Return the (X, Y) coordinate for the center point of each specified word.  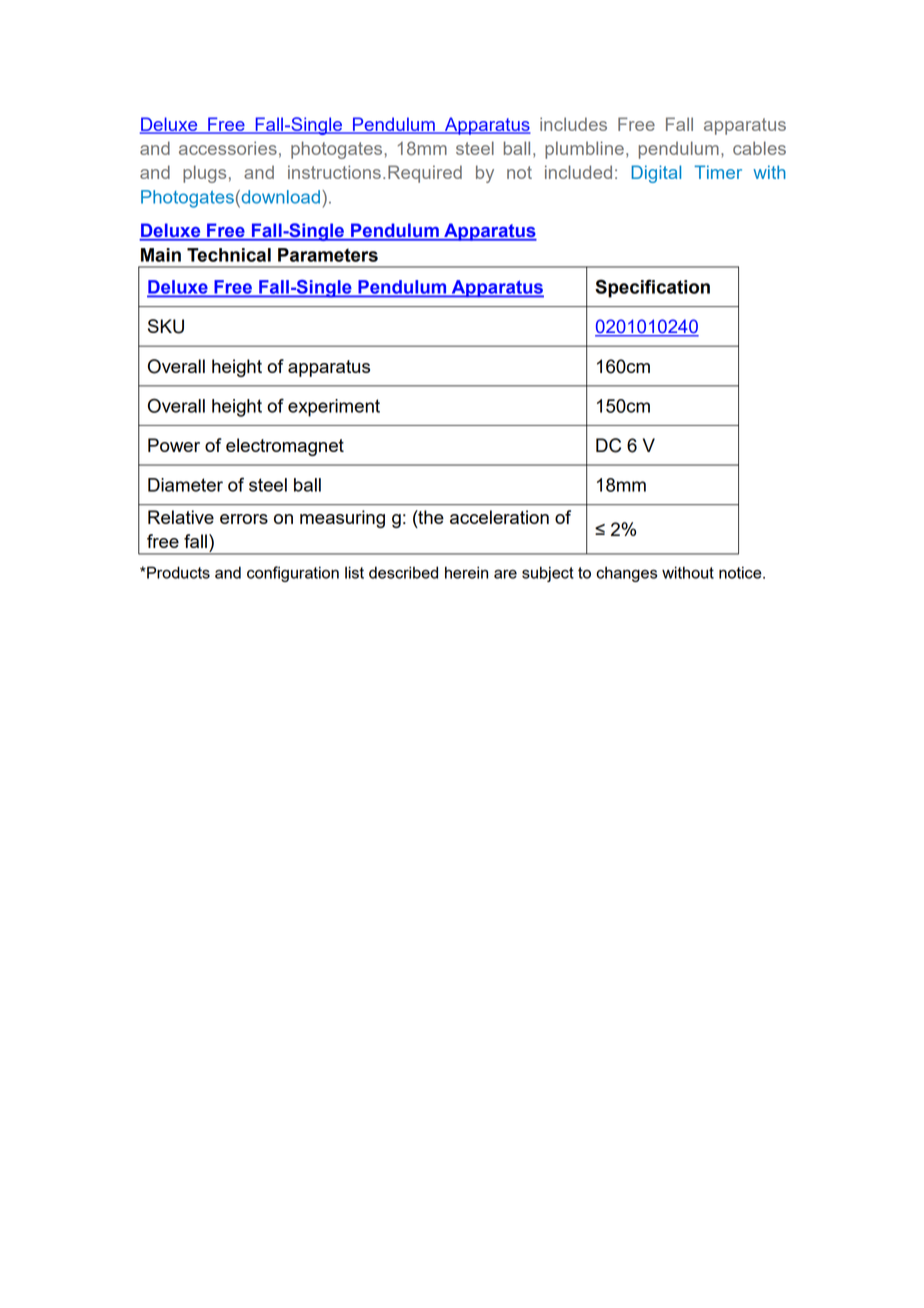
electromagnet (285, 447)
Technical (229, 255)
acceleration (499, 517)
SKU (166, 326)
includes (573, 124)
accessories (228, 148)
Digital (656, 174)
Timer (718, 172)
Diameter (185, 485)
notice (741, 572)
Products (177, 572)
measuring (342, 519)
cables (759, 148)
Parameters (328, 255)
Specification (652, 288)
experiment (334, 408)
